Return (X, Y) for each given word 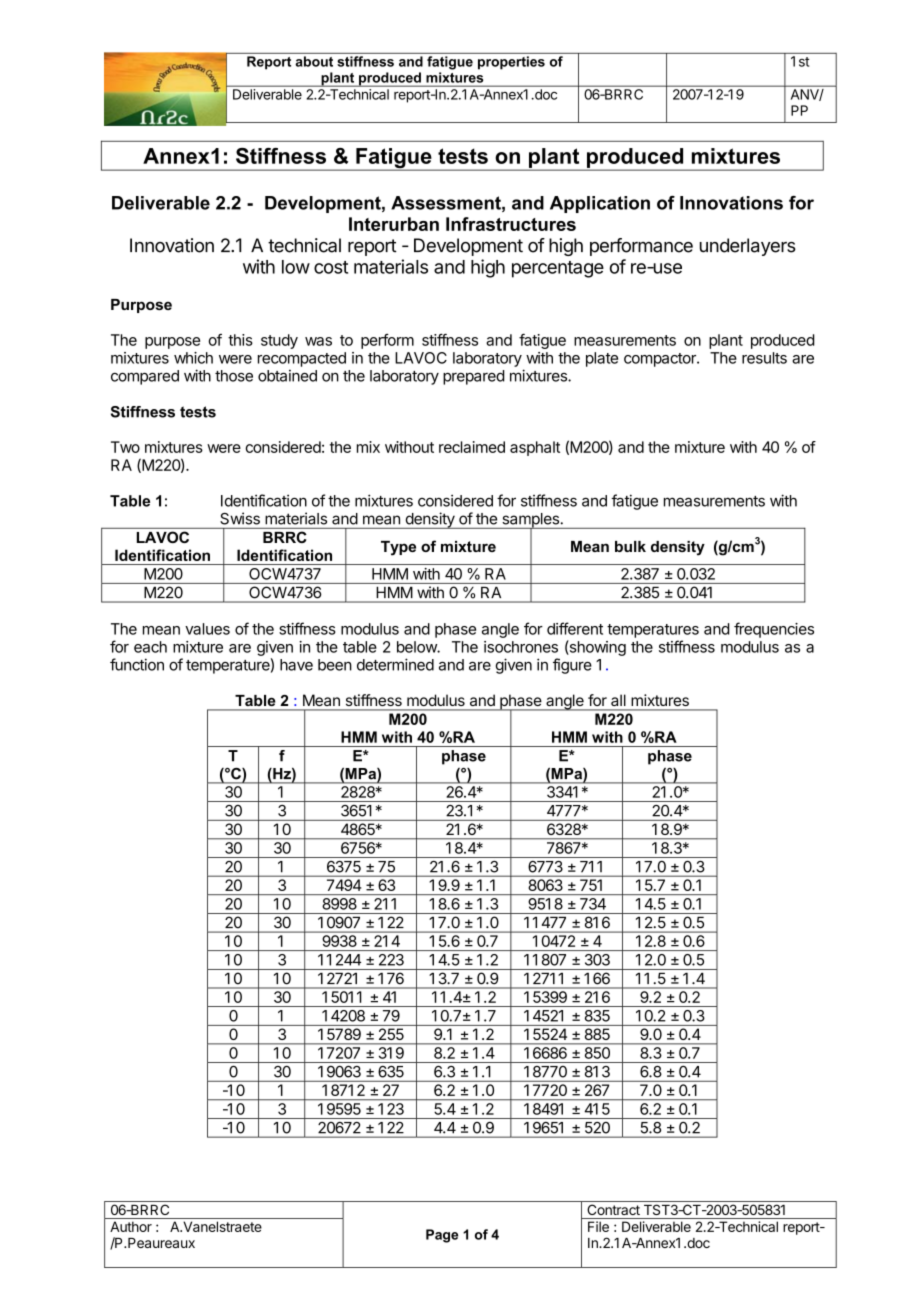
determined (395, 664)
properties (511, 62)
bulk (630, 546)
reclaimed (472, 447)
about (314, 61)
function (137, 664)
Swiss (240, 518)
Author (131, 1226)
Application (600, 204)
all (618, 700)
